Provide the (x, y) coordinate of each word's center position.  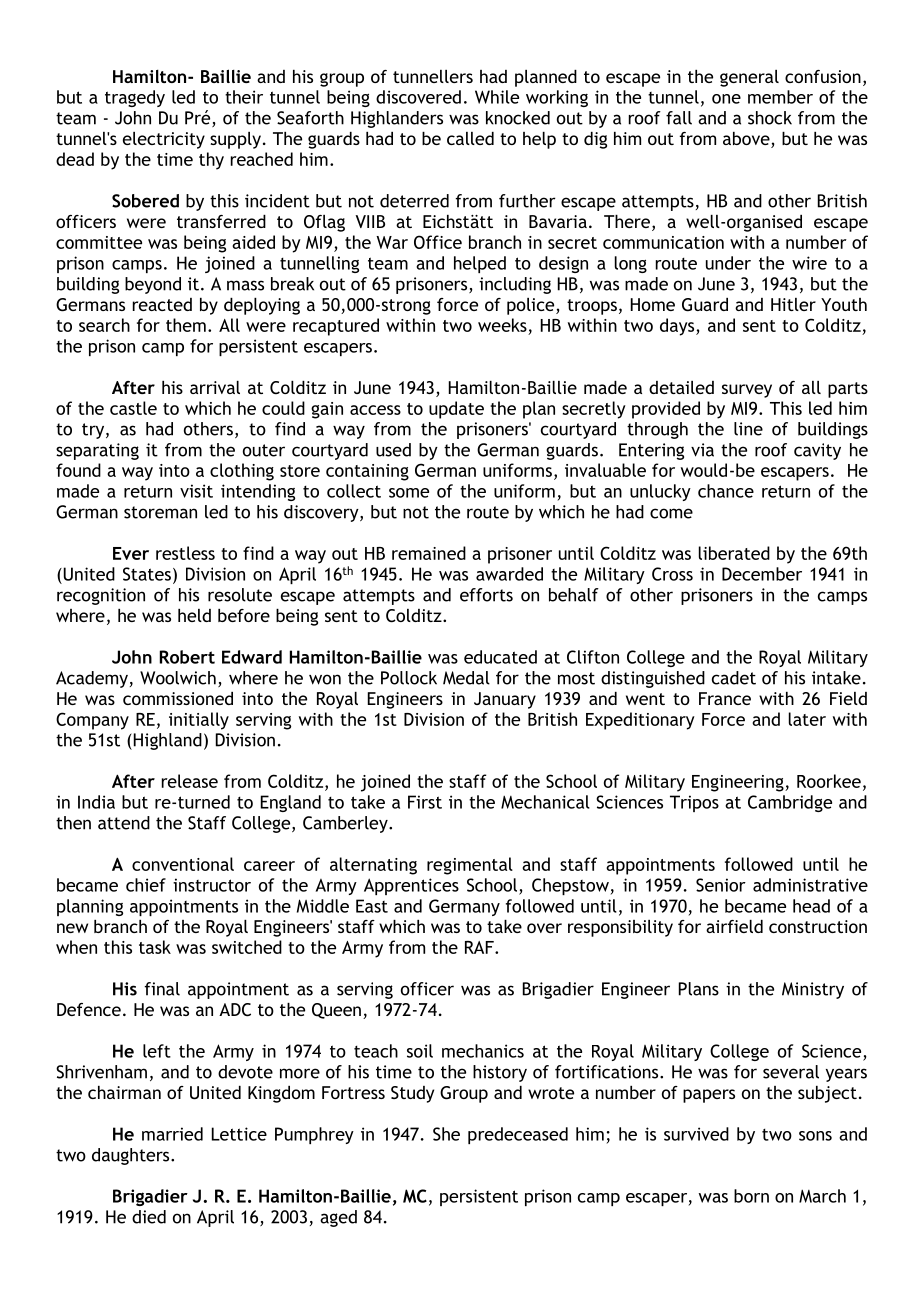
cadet (734, 678)
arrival (215, 387)
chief (146, 885)
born (751, 1196)
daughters (132, 1156)
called (470, 138)
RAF (480, 947)
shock (770, 118)
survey (747, 391)
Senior (721, 885)
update (456, 410)
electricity (164, 140)
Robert (187, 657)
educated (500, 657)
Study (412, 1094)
